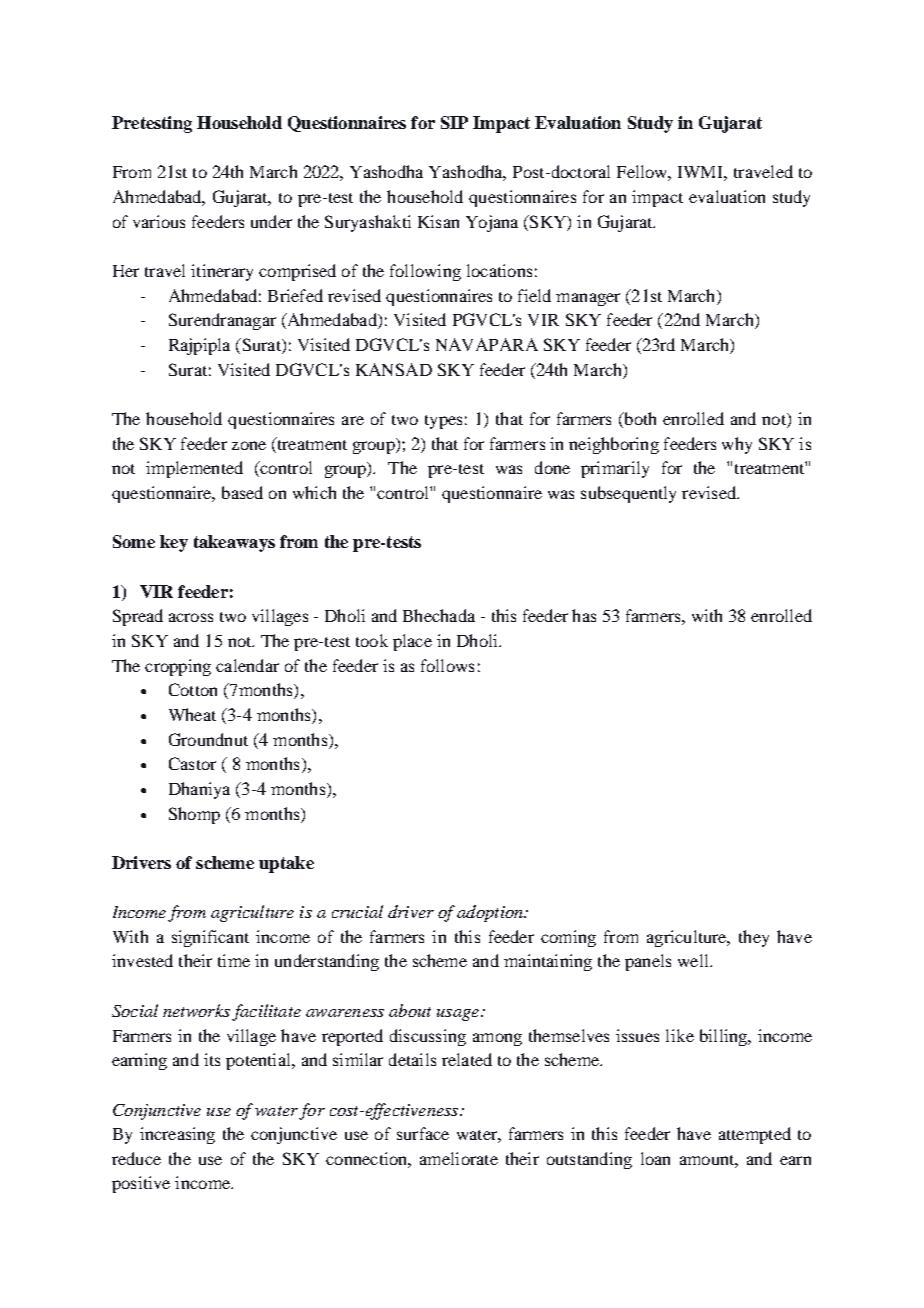 The image size is (924, 1308). I want to click on SIP, so click(454, 122).
